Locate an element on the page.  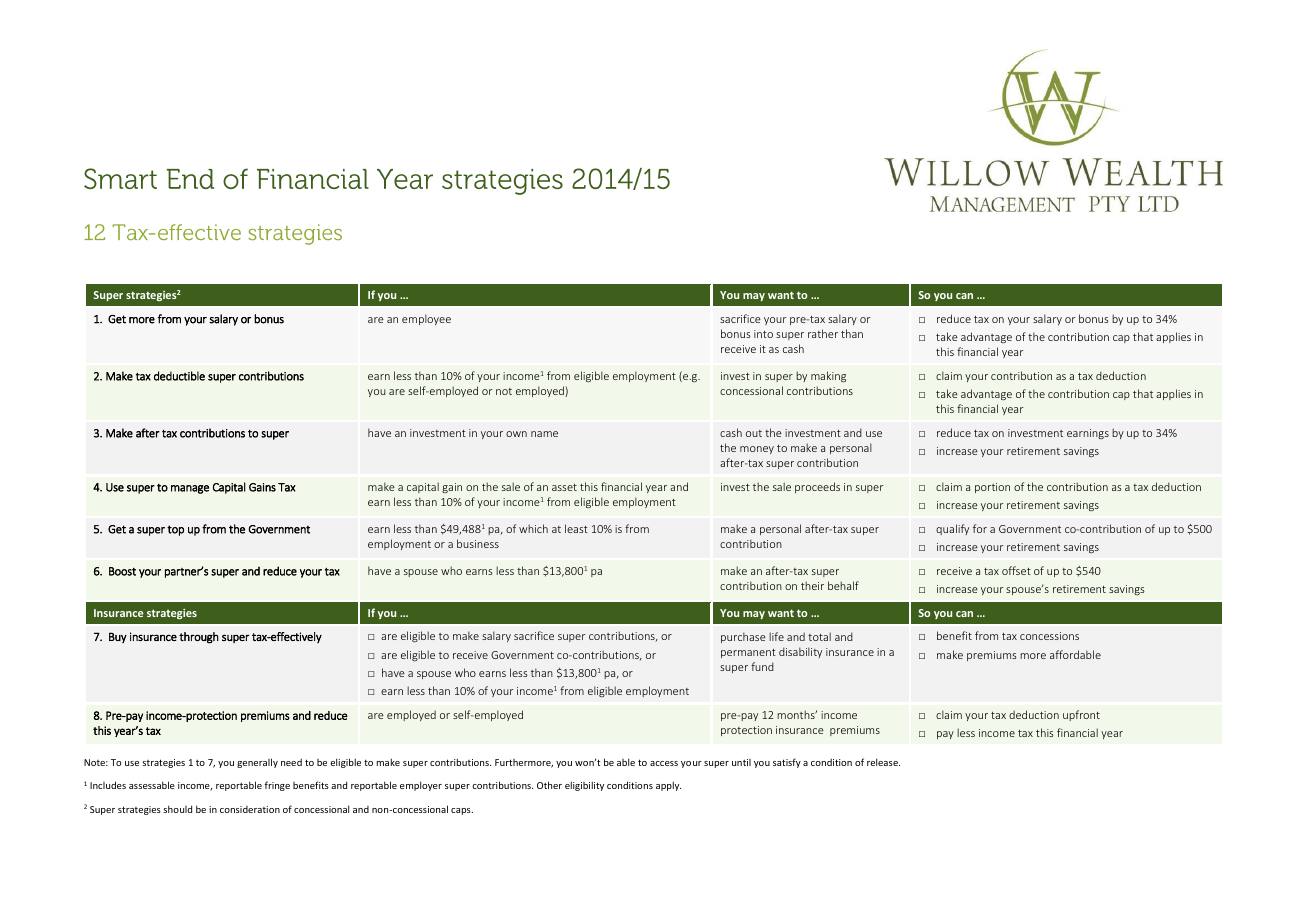
eligibility is located at coordinates (584, 786).
